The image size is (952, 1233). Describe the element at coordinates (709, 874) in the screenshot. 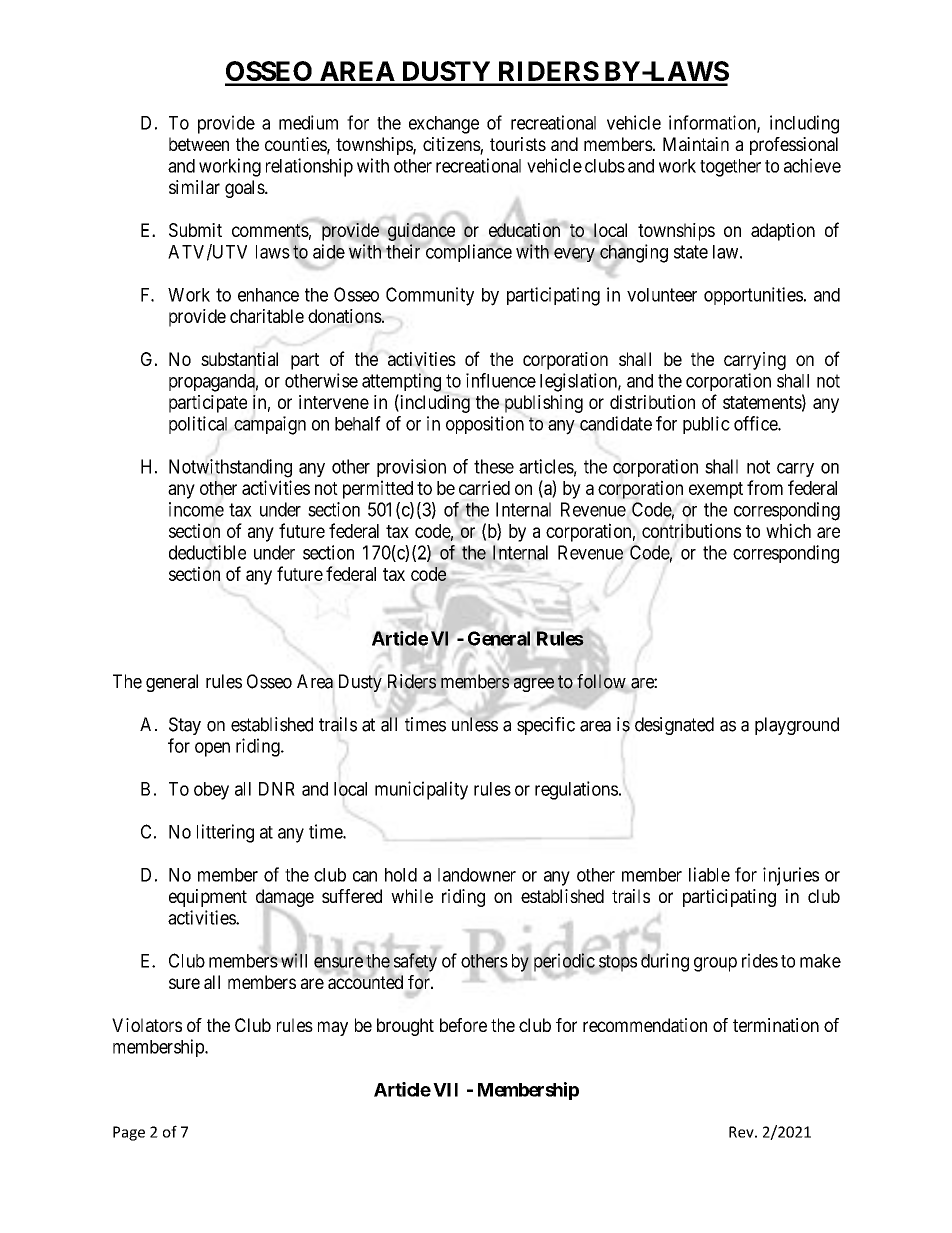

I see `liable` at that location.
